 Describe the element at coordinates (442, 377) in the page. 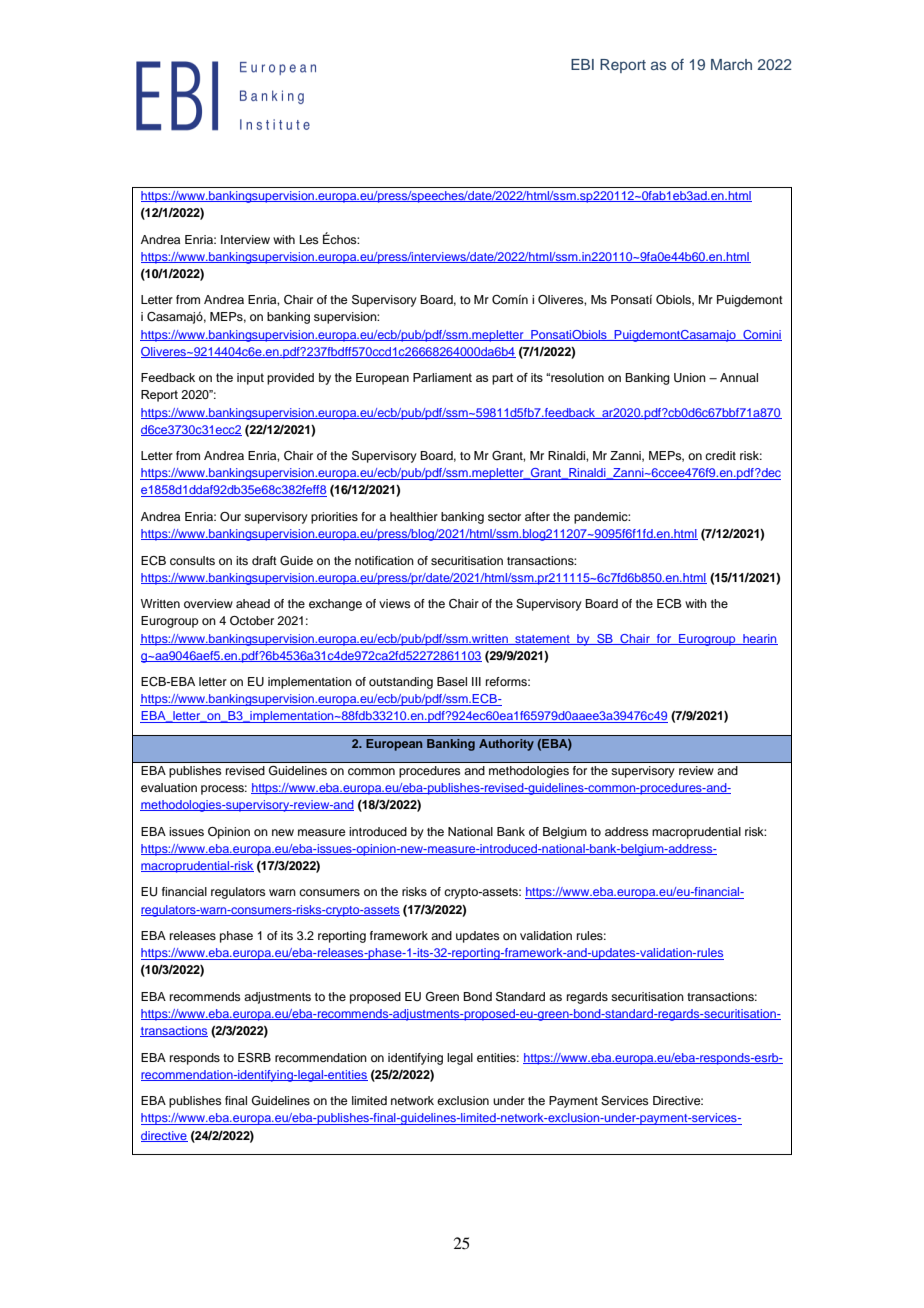

I see `Parliament` at that location.
